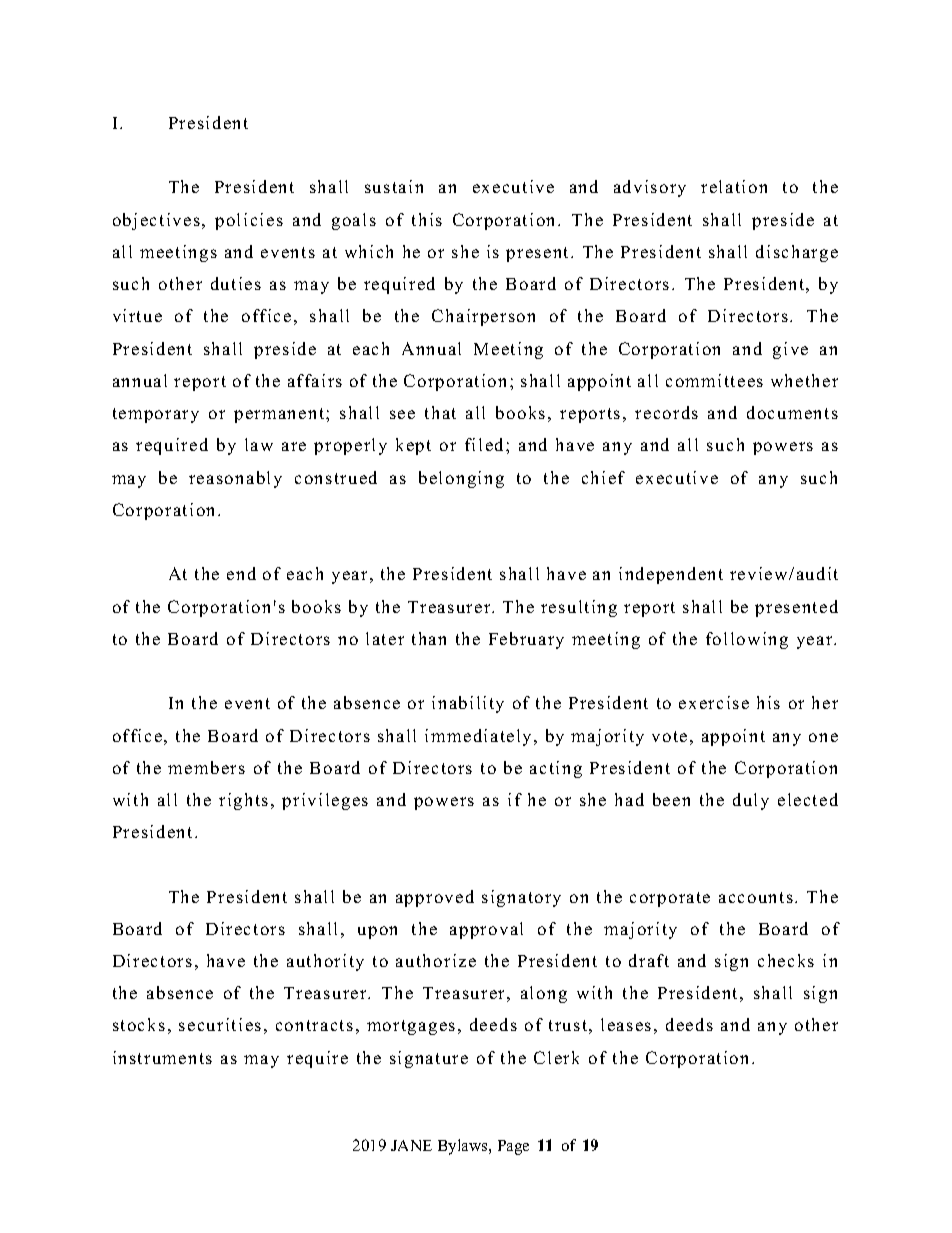 This screenshot has height=1233, width=952. What do you see at coordinates (461, 479) in the screenshot?
I see `belonging` at bounding box center [461, 479].
